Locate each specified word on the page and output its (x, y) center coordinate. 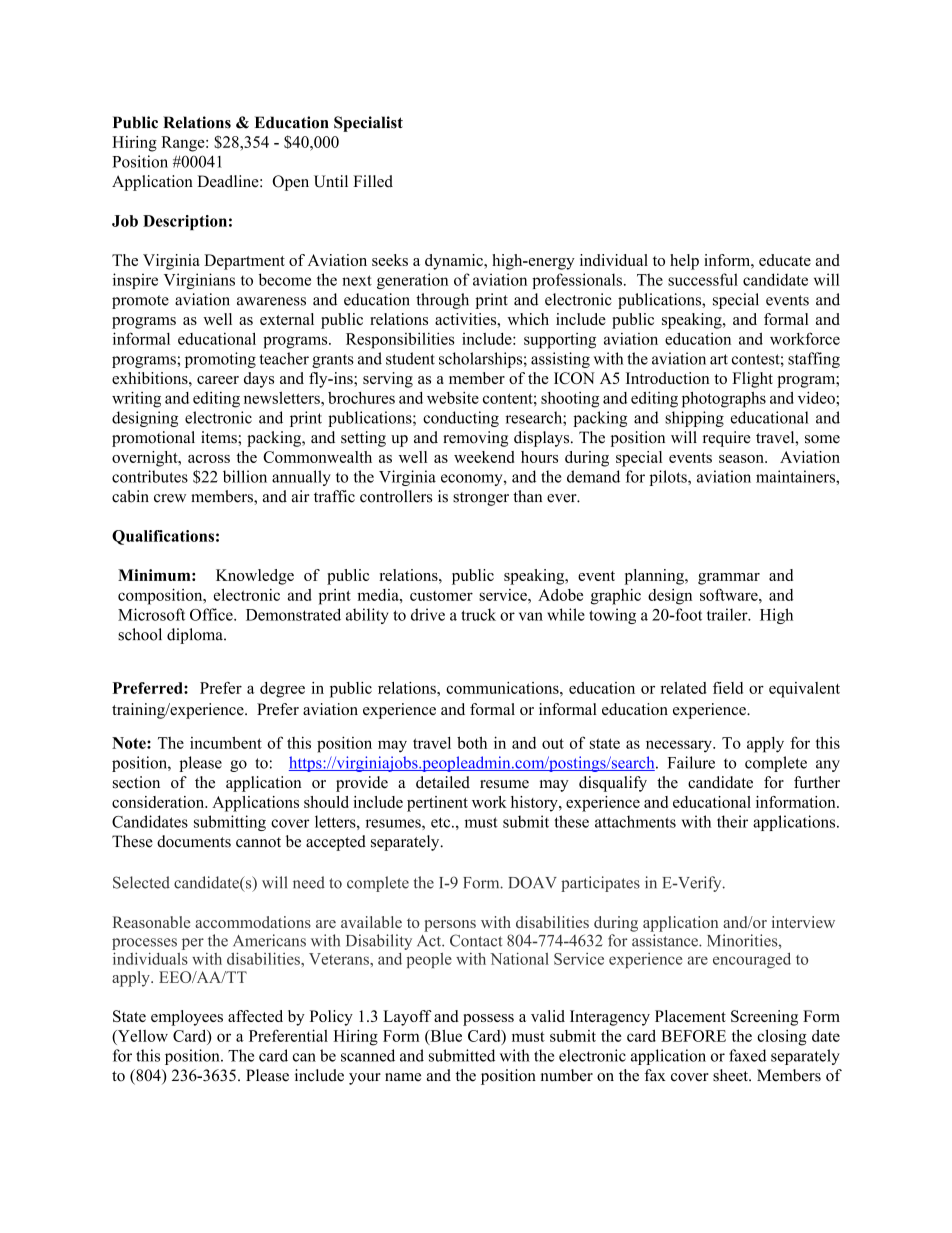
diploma (196, 636)
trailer (728, 614)
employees (187, 1018)
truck (478, 614)
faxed (747, 1055)
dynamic (455, 262)
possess (488, 1020)
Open (290, 183)
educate (785, 260)
